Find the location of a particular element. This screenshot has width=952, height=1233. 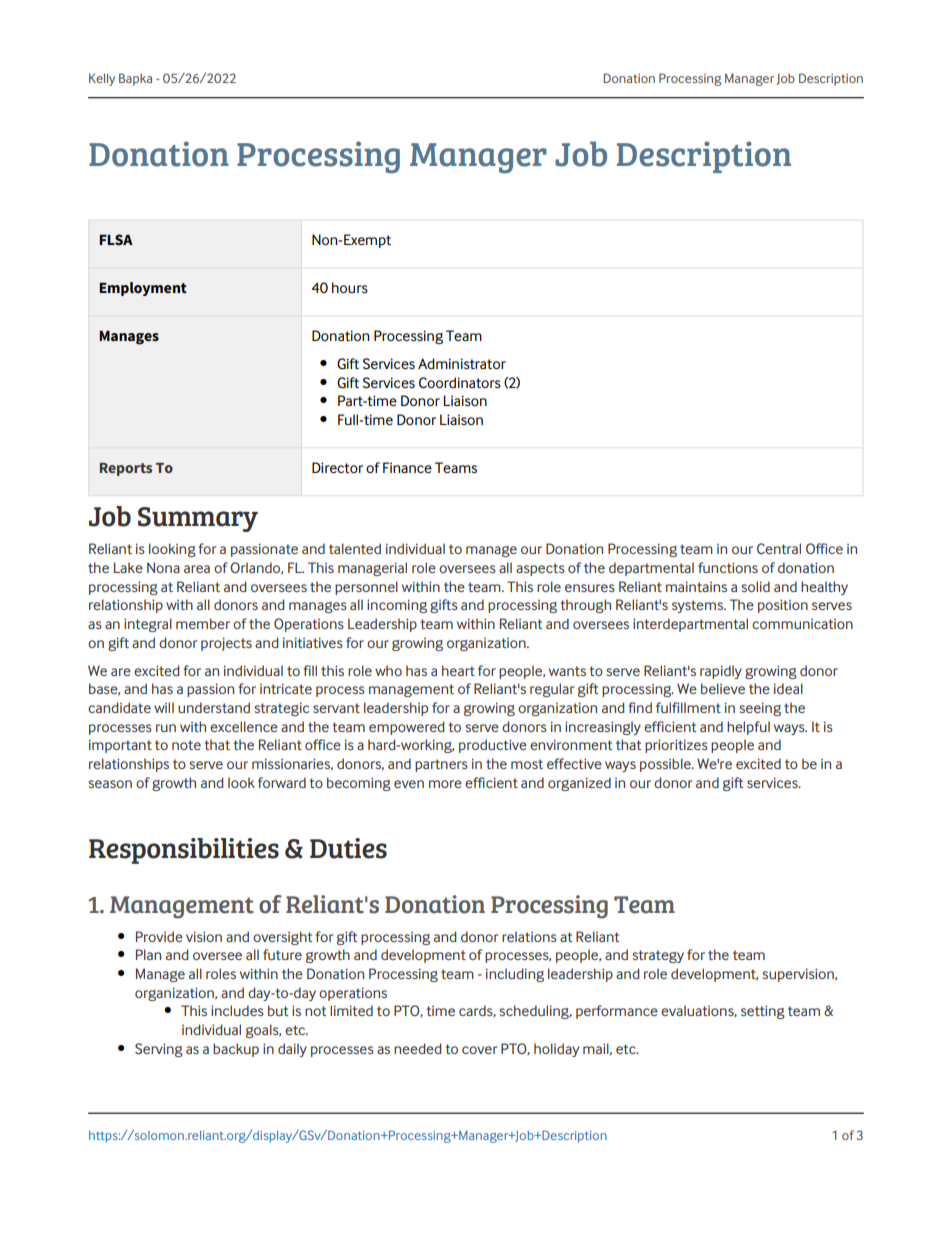

functions is located at coordinates (728, 567).
